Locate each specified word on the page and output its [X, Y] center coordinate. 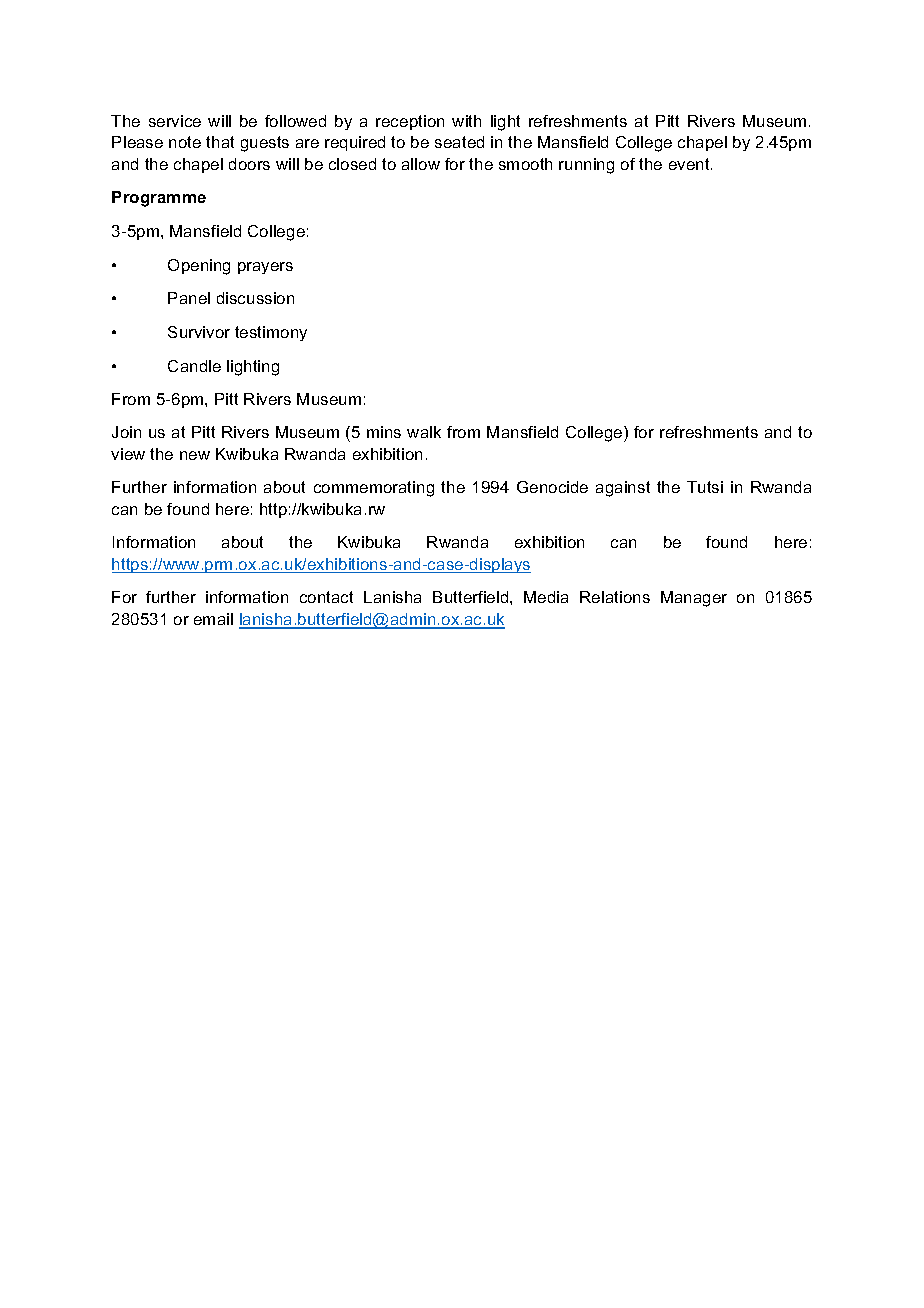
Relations [615, 597]
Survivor [199, 332]
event [690, 164]
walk [424, 432]
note [185, 142]
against [623, 489]
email [213, 619]
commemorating [374, 489]
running [586, 166]
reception [410, 122]
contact [326, 597]
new [195, 455]
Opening [199, 267]
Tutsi [705, 487]
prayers [265, 268]
